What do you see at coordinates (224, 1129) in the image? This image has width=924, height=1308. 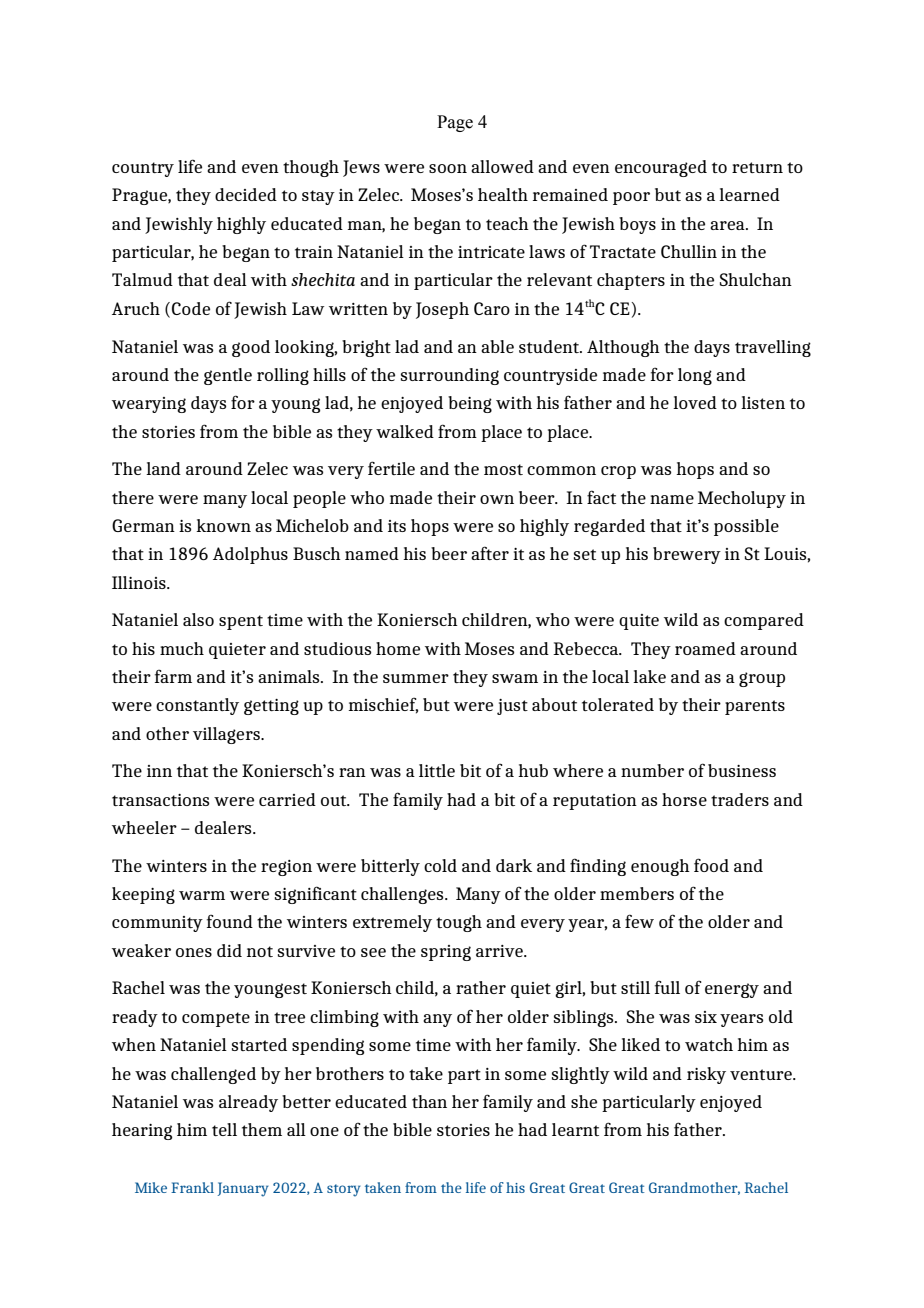 I see `tell` at bounding box center [224, 1129].
